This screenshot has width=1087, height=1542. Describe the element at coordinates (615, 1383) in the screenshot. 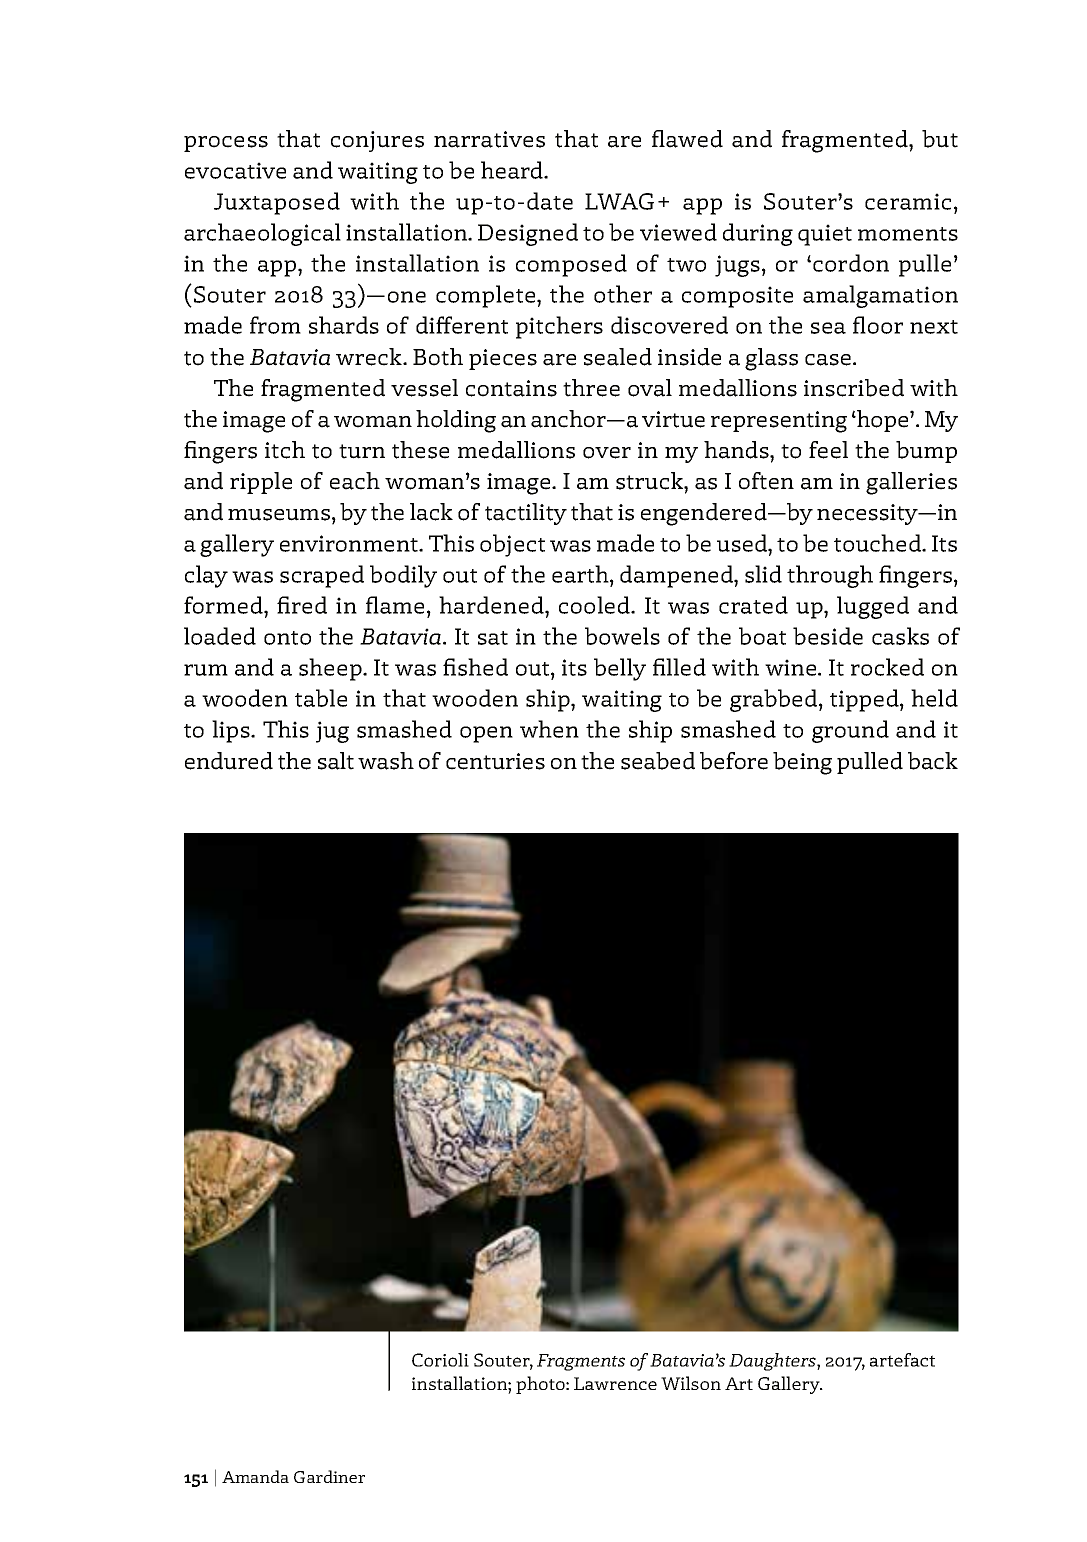

I see `Lawrence` at that location.
